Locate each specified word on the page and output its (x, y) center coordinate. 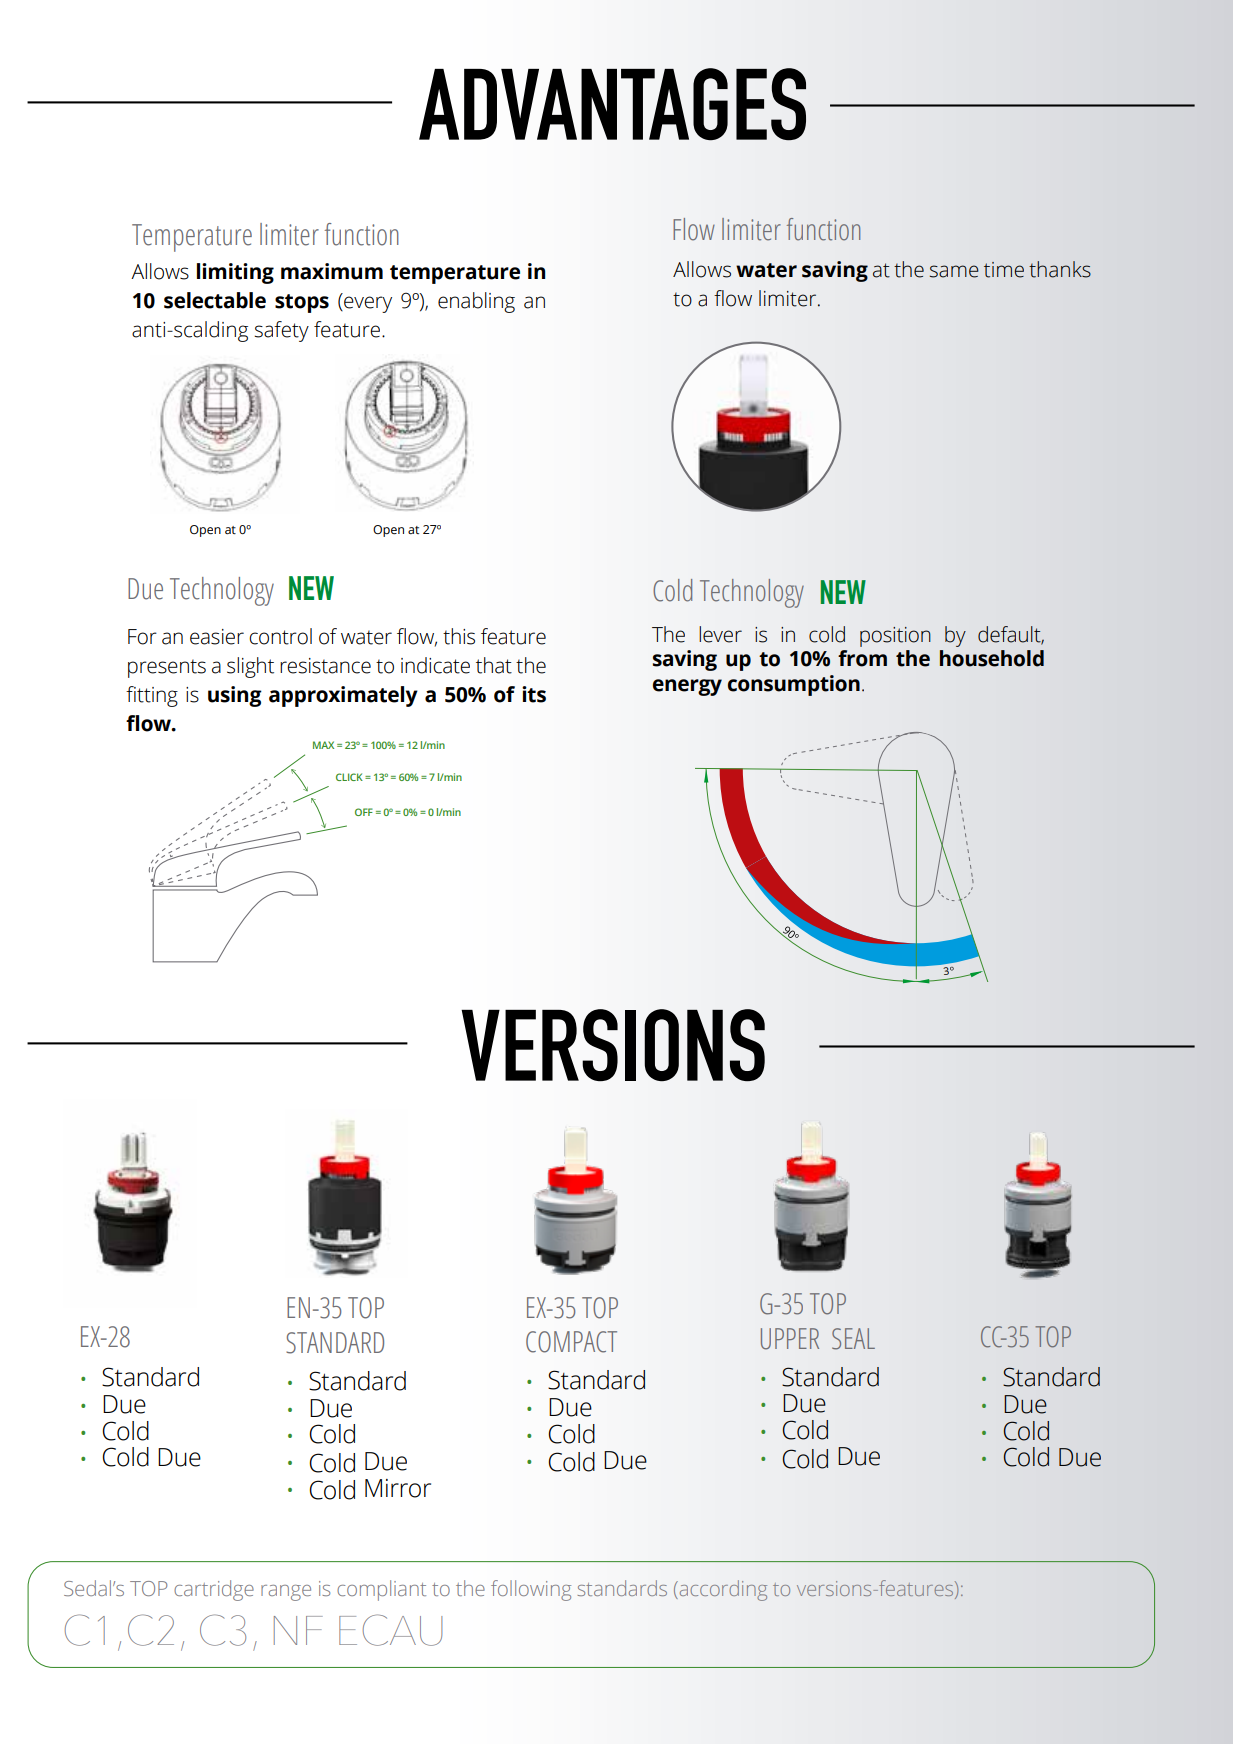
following (531, 1590)
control (280, 636)
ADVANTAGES (612, 104)
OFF (364, 812)
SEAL (853, 1339)
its (534, 694)
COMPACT (571, 1342)
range (286, 1593)
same (954, 271)
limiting (235, 273)
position (895, 637)
